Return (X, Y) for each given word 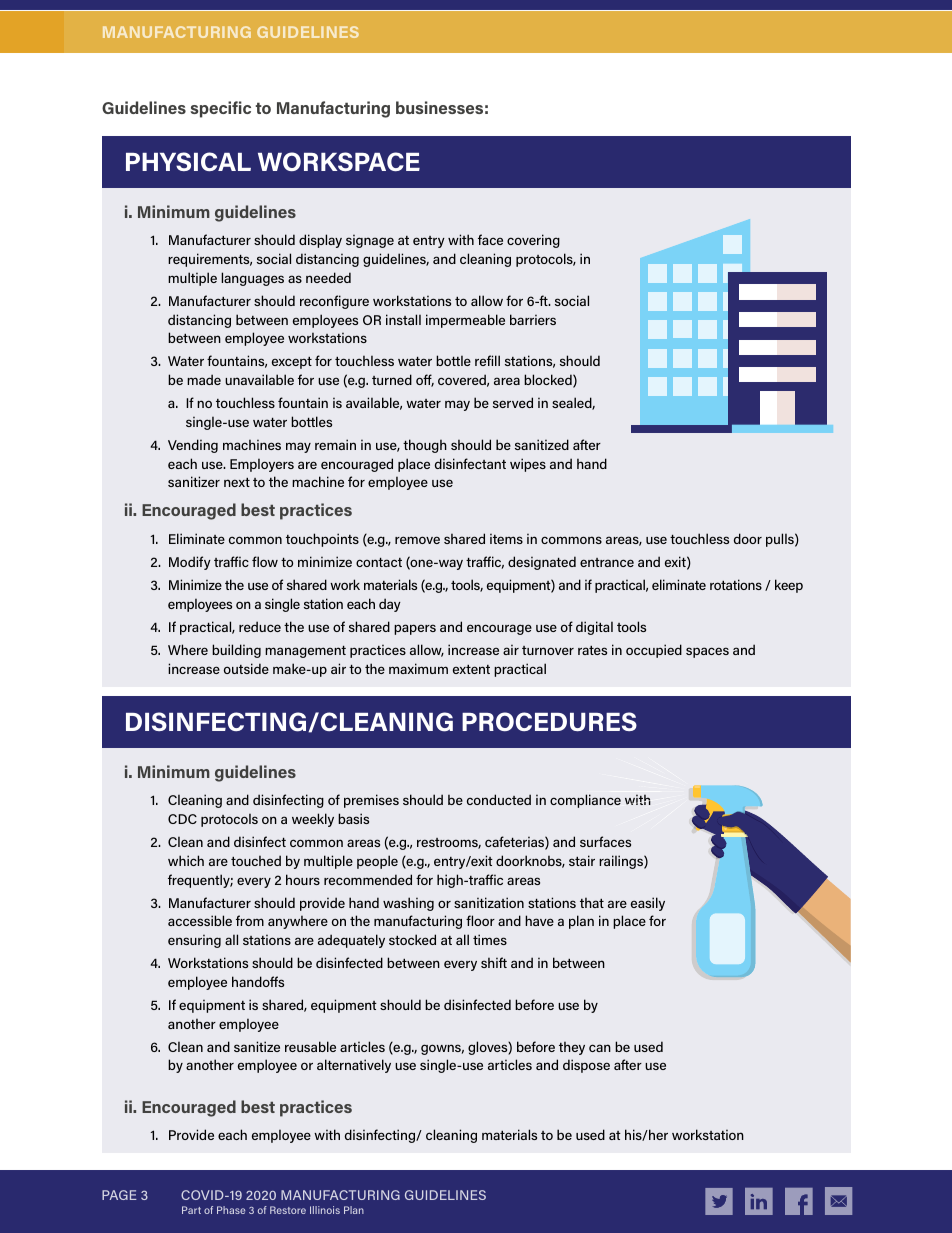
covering (533, 241)
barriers (533, 319)
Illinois (325, 1210)
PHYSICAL (188, 161)
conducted (499, 799)
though (425, 446)
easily (648, 904)
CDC (182, 819)
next (237, 482)
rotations (736, 584)
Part (191, 1210)
